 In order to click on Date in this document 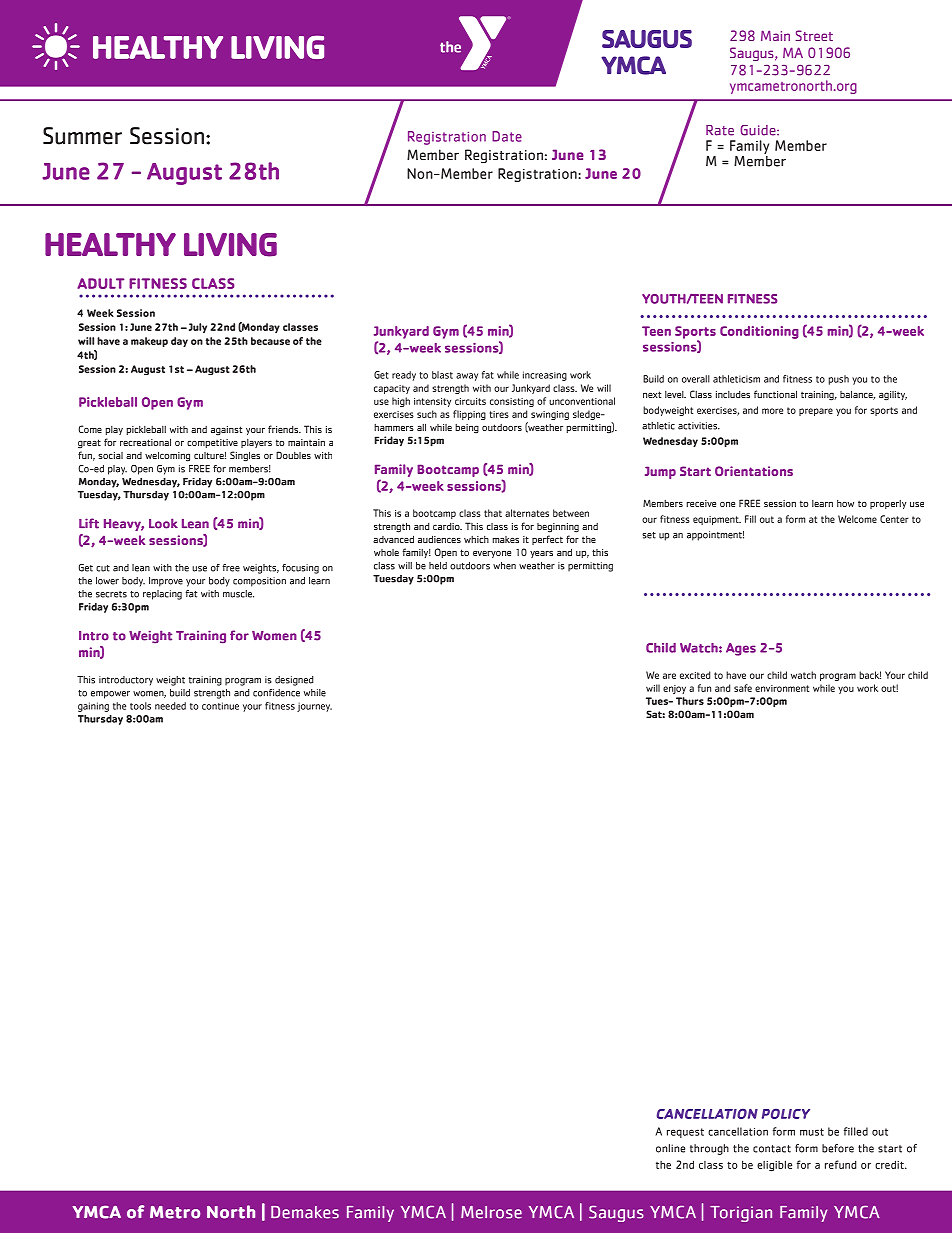, I will do `click(507, 136)`.
